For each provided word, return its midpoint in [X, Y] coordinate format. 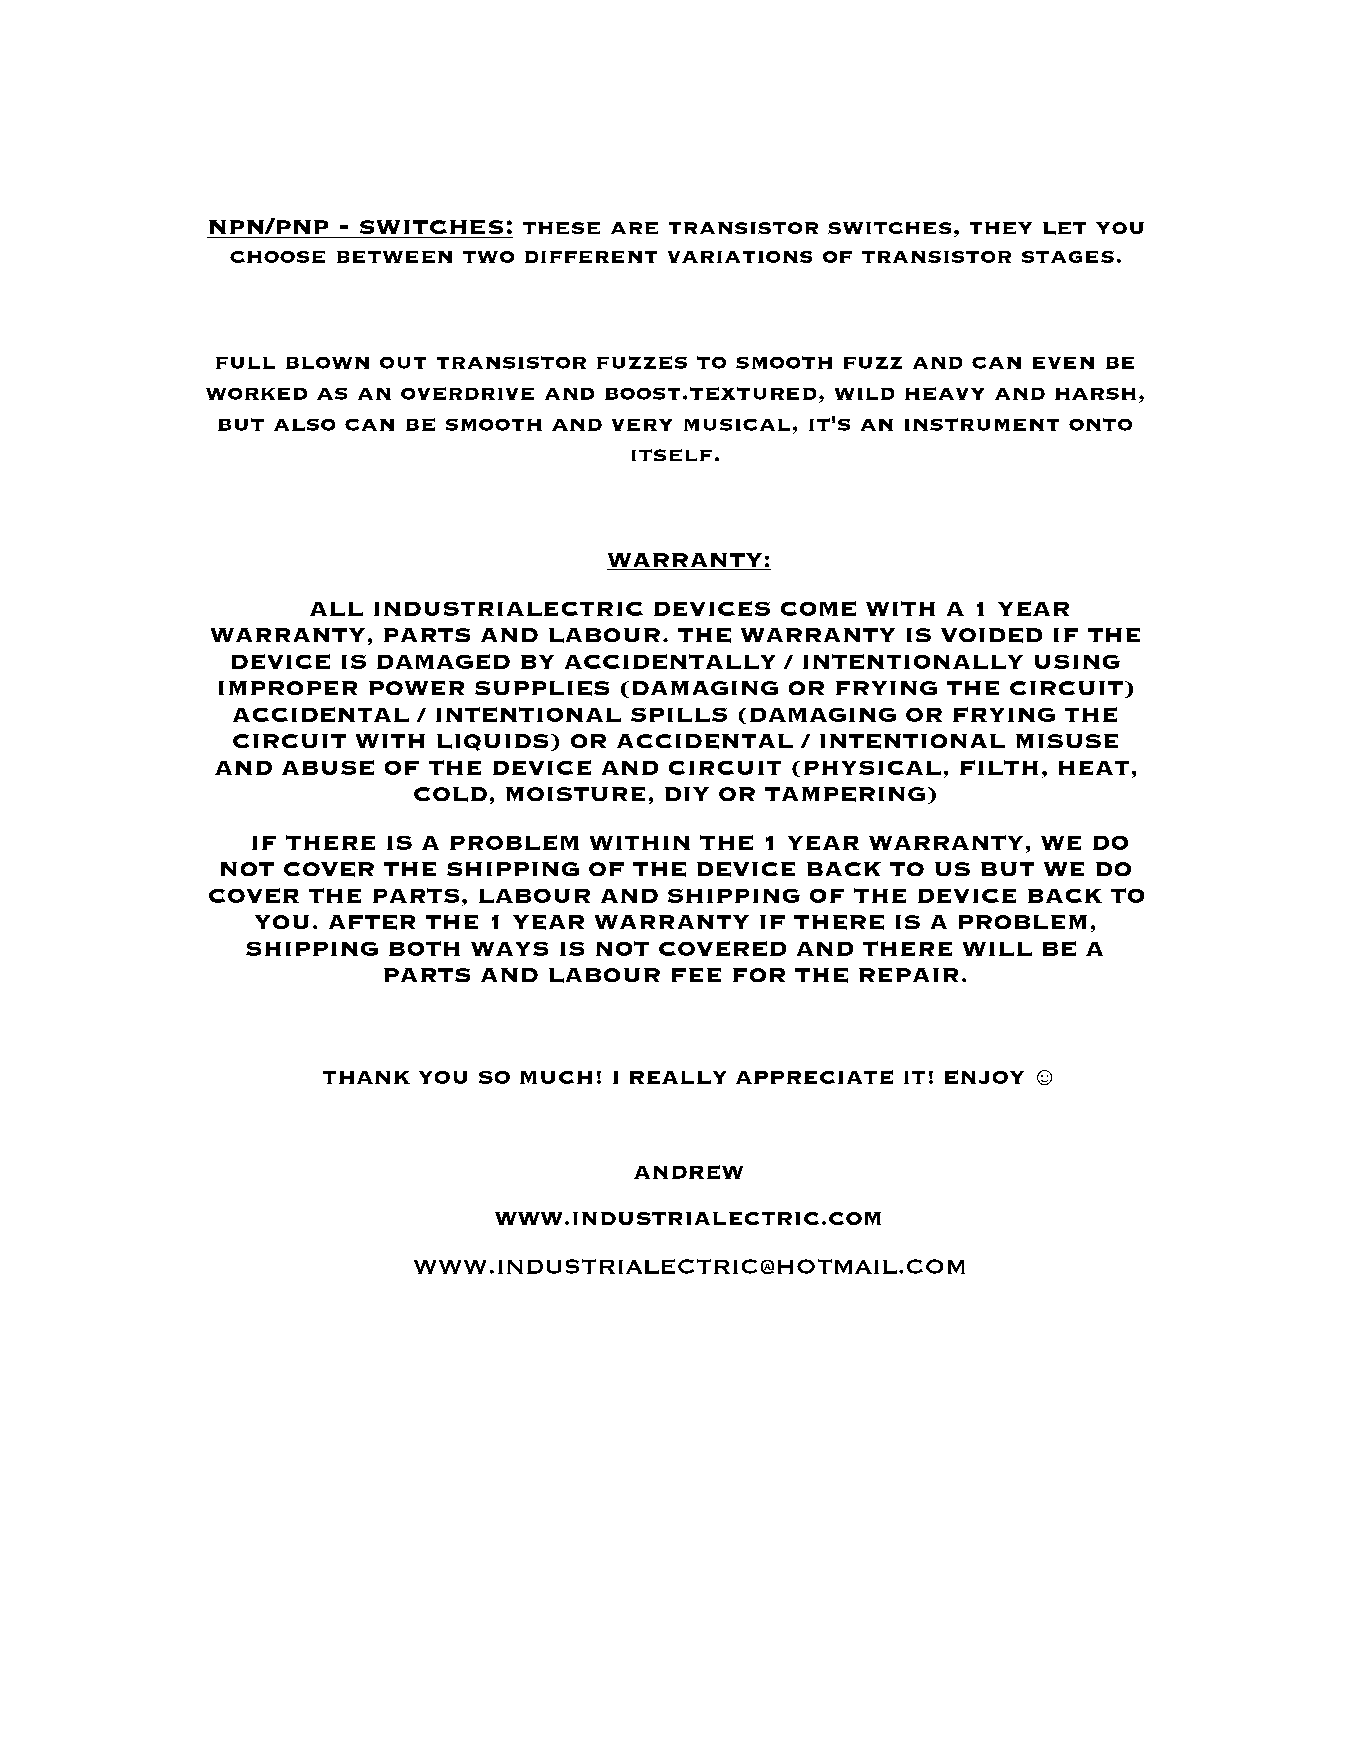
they [1001, 228]
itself [672, 455]
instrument [982, 424]
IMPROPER [288, 688]
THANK [366, 1077]
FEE [696, 975]
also [304, 425]
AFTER [372, 922]
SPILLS [679, 715]
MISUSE [1067, 741]
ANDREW [688, 1172]
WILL [997, 949]
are [634, 228]
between [394, 257]
